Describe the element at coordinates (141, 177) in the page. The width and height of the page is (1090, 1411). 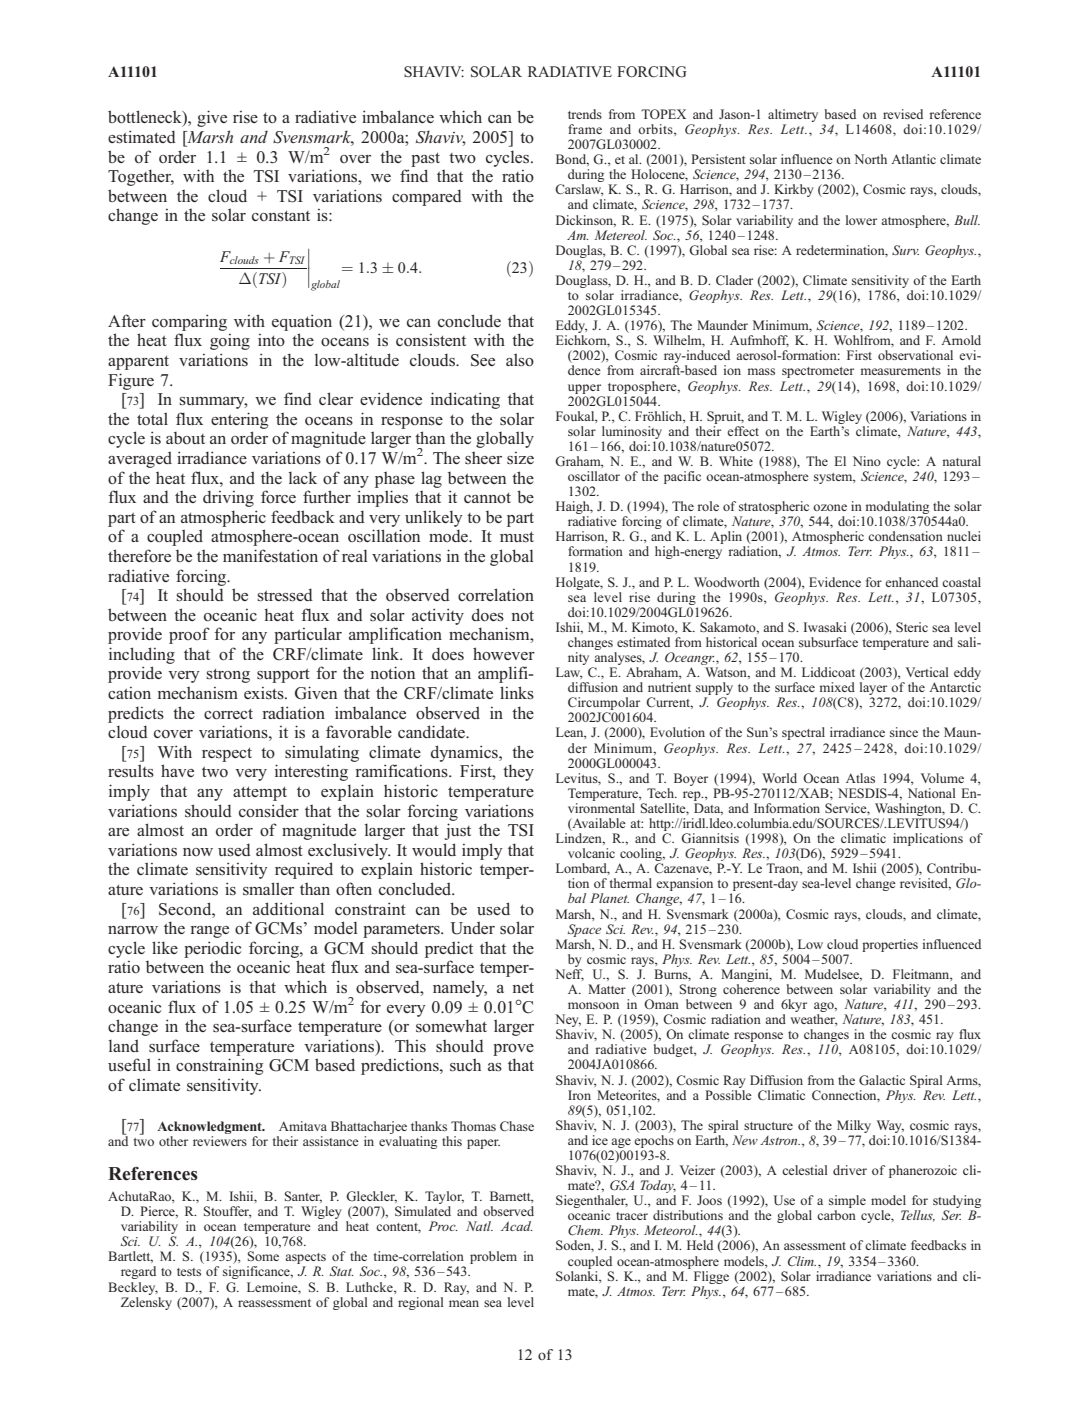
I see `Together` at that location.
